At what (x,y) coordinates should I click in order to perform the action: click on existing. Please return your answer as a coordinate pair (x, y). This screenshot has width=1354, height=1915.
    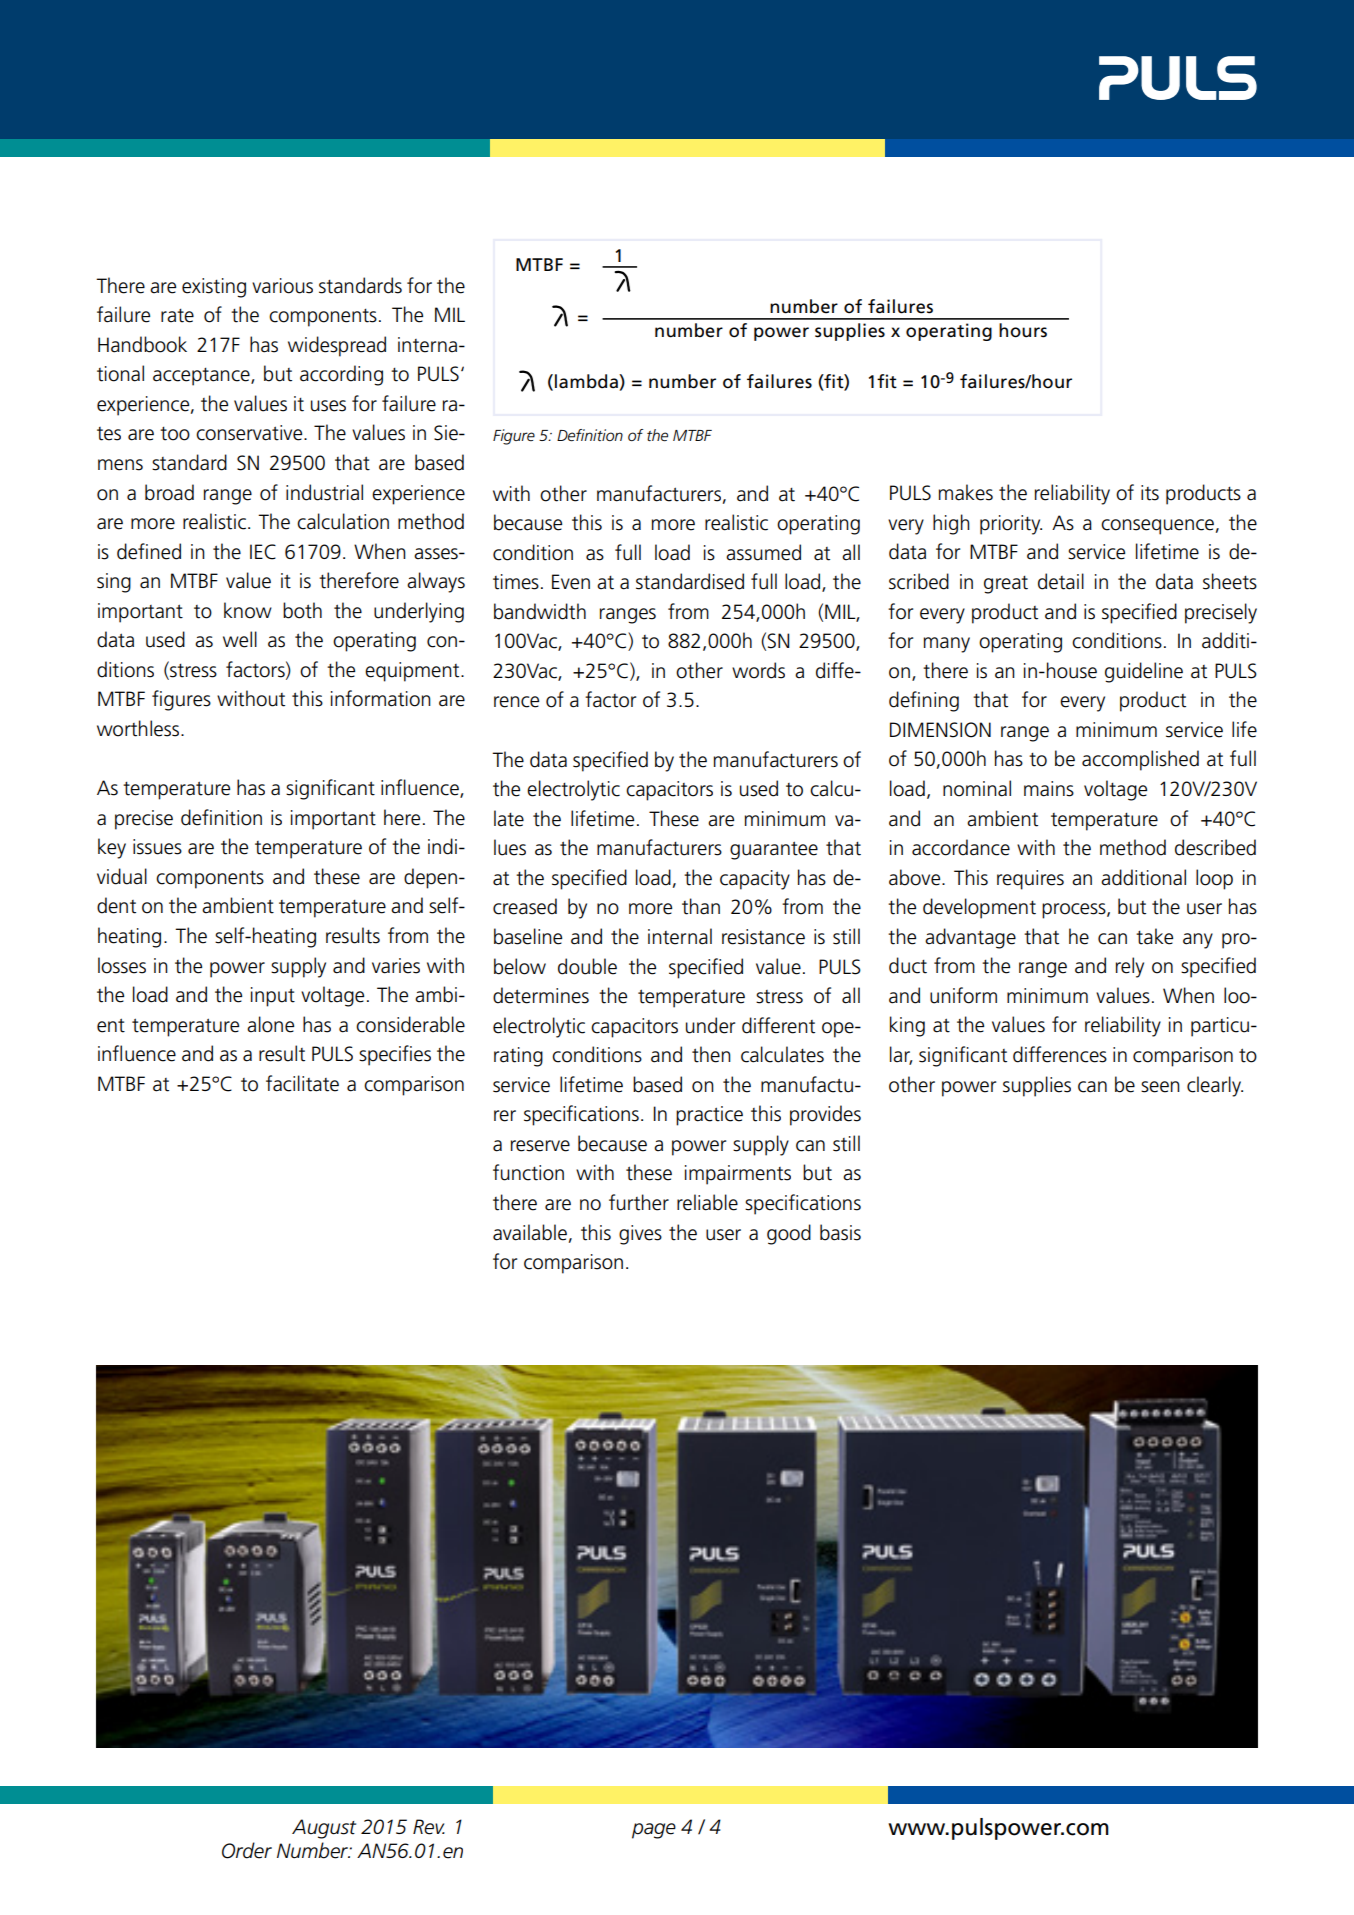
    Looking at the image, I should click on (214, 288).
